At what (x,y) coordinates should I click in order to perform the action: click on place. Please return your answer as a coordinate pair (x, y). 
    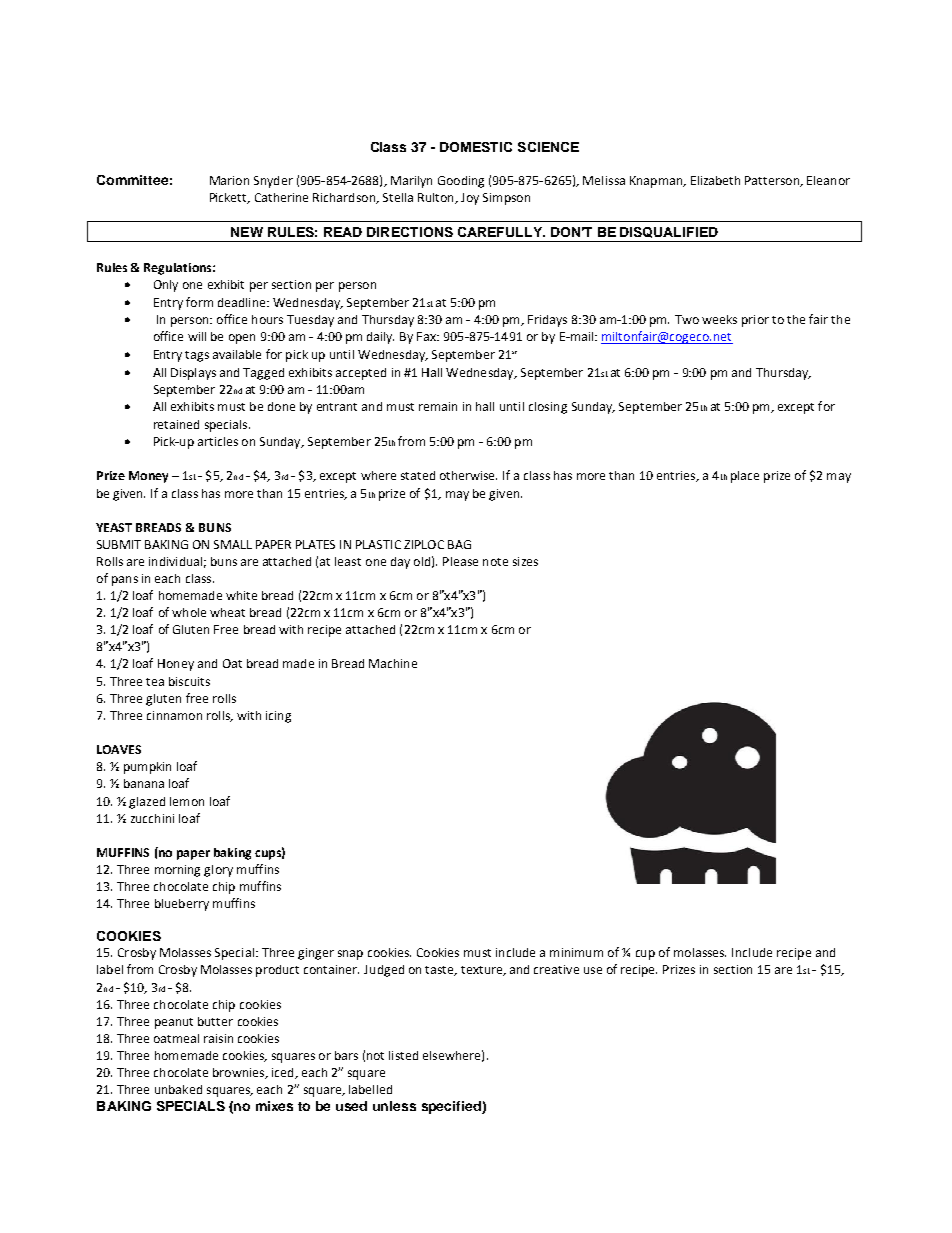
    Looking at the image, I should click on (745, 477).
